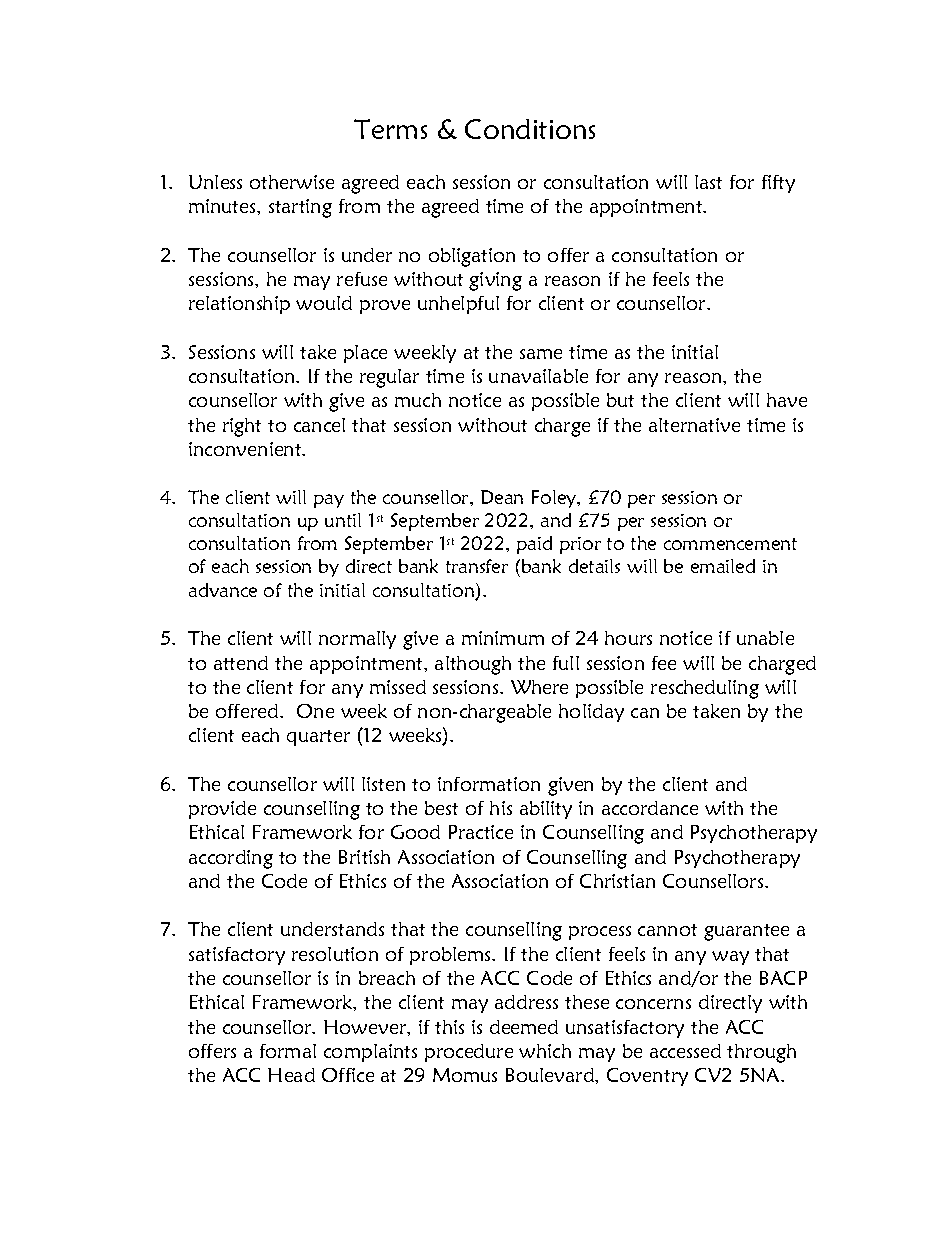  Describe the element at coordinates (469, 1053) in the screenshot. I see `procedure` at that location.
